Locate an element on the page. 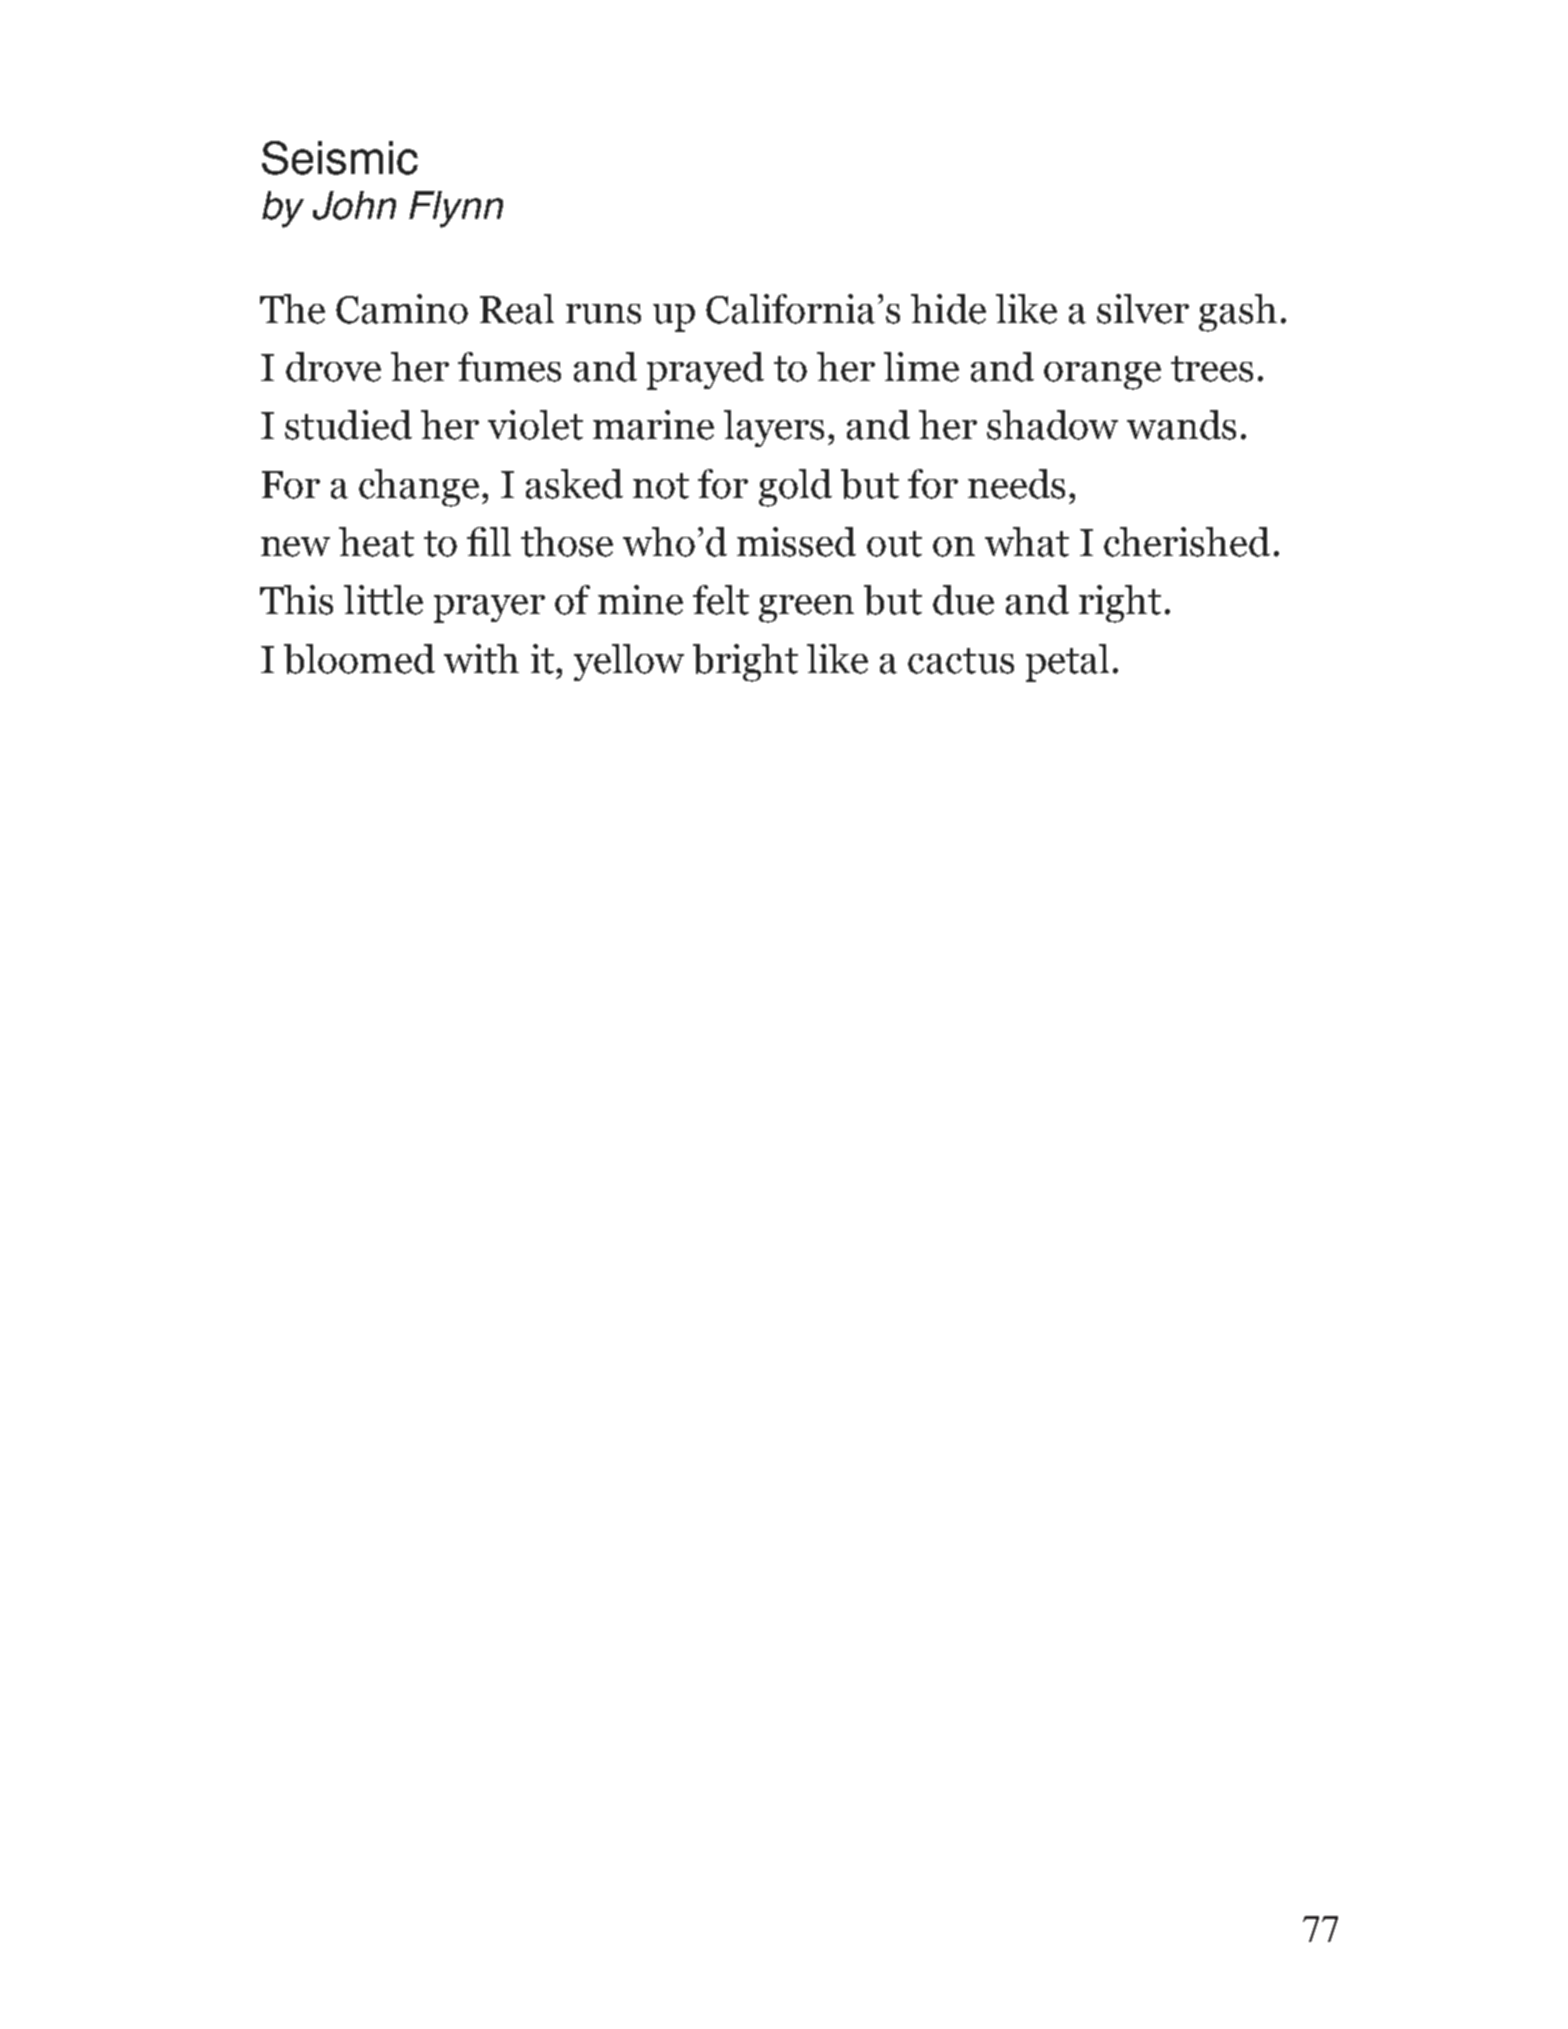 The image size is (1568, 2029). layers is located at coordinates (774, 428).
